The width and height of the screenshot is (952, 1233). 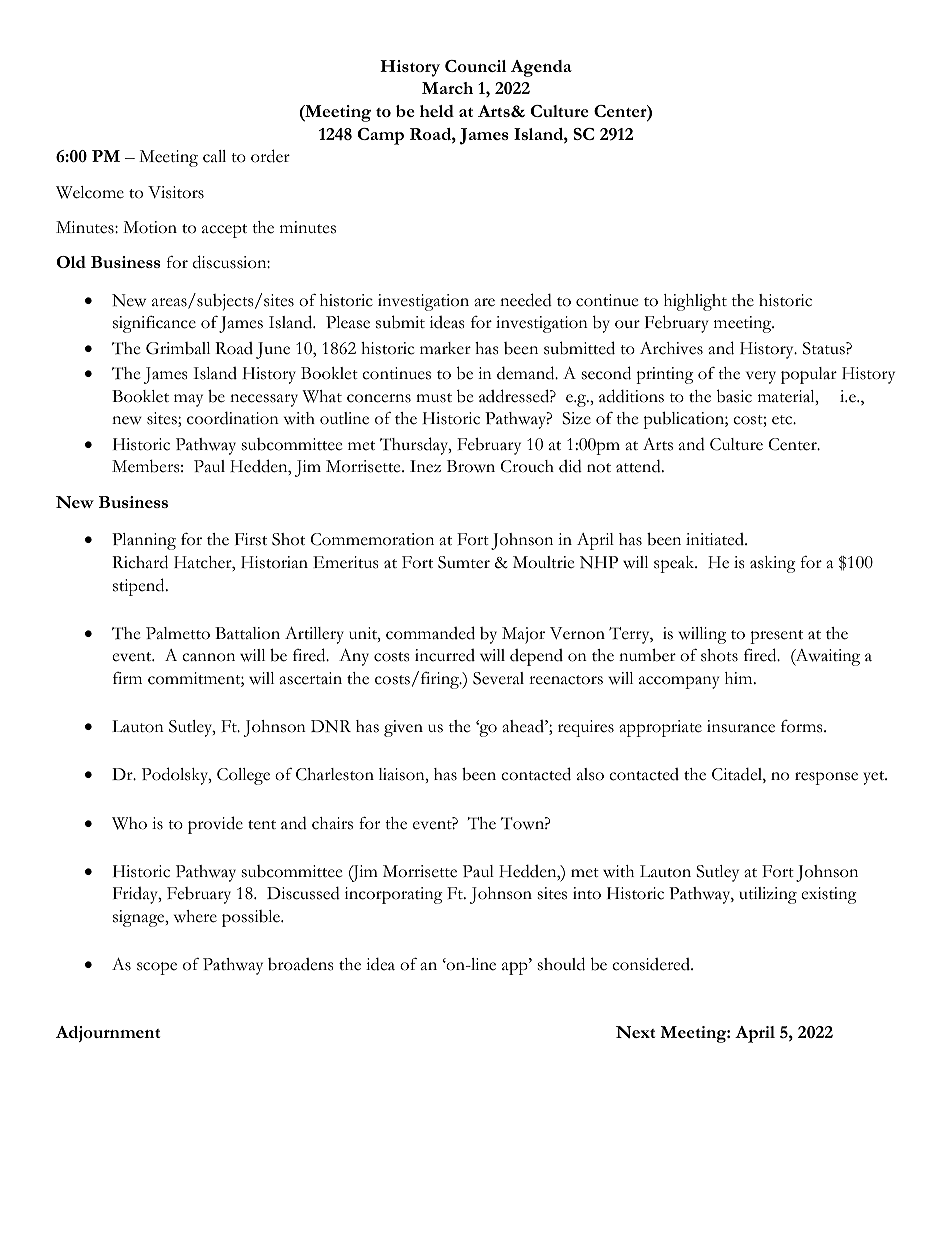 What do you see at coordinates (464, 562) in the screenshot?
I see `Sumter` at bounding box center [464, 562].
